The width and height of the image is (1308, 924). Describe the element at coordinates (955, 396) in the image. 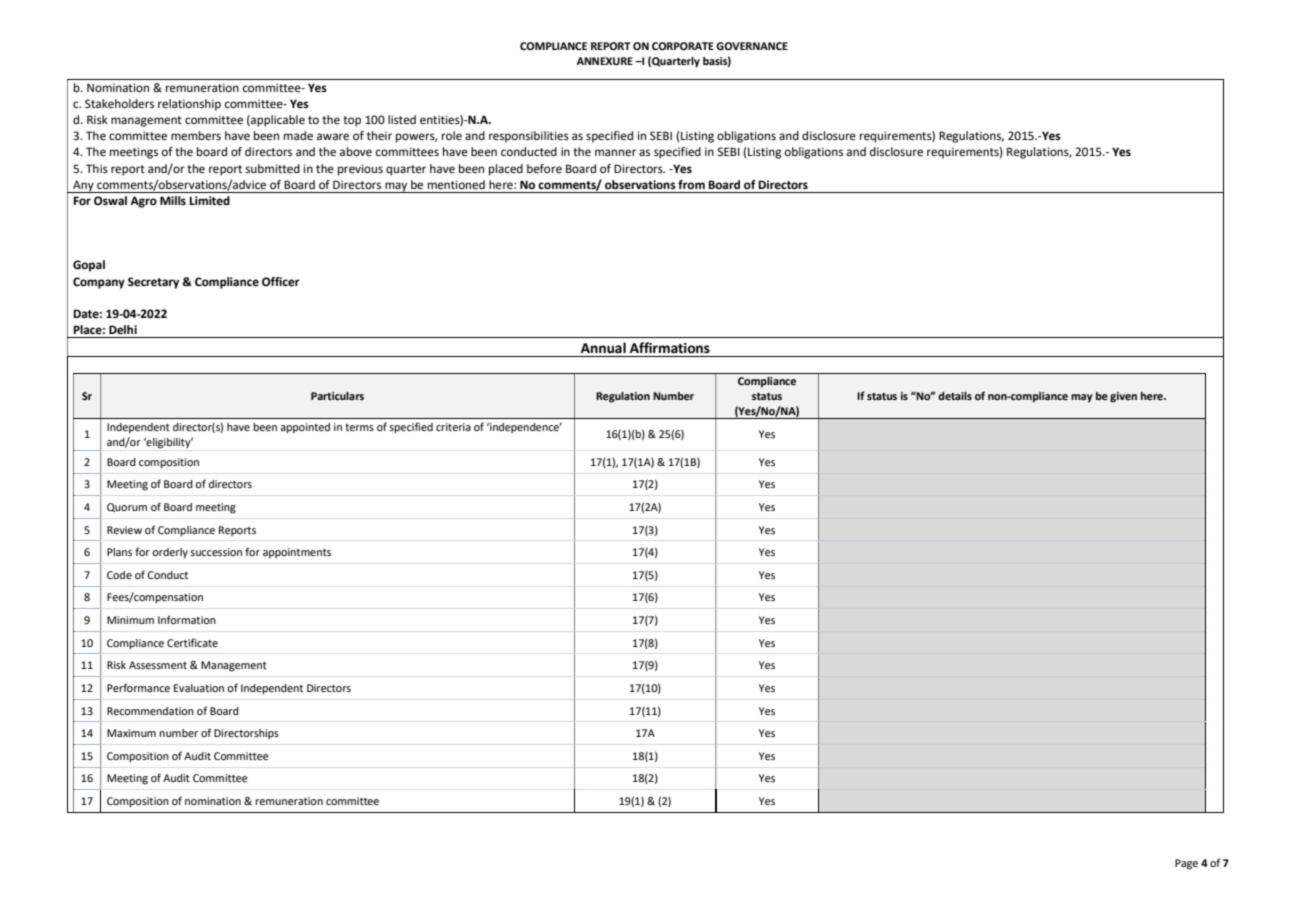

I see `details` at that location.
